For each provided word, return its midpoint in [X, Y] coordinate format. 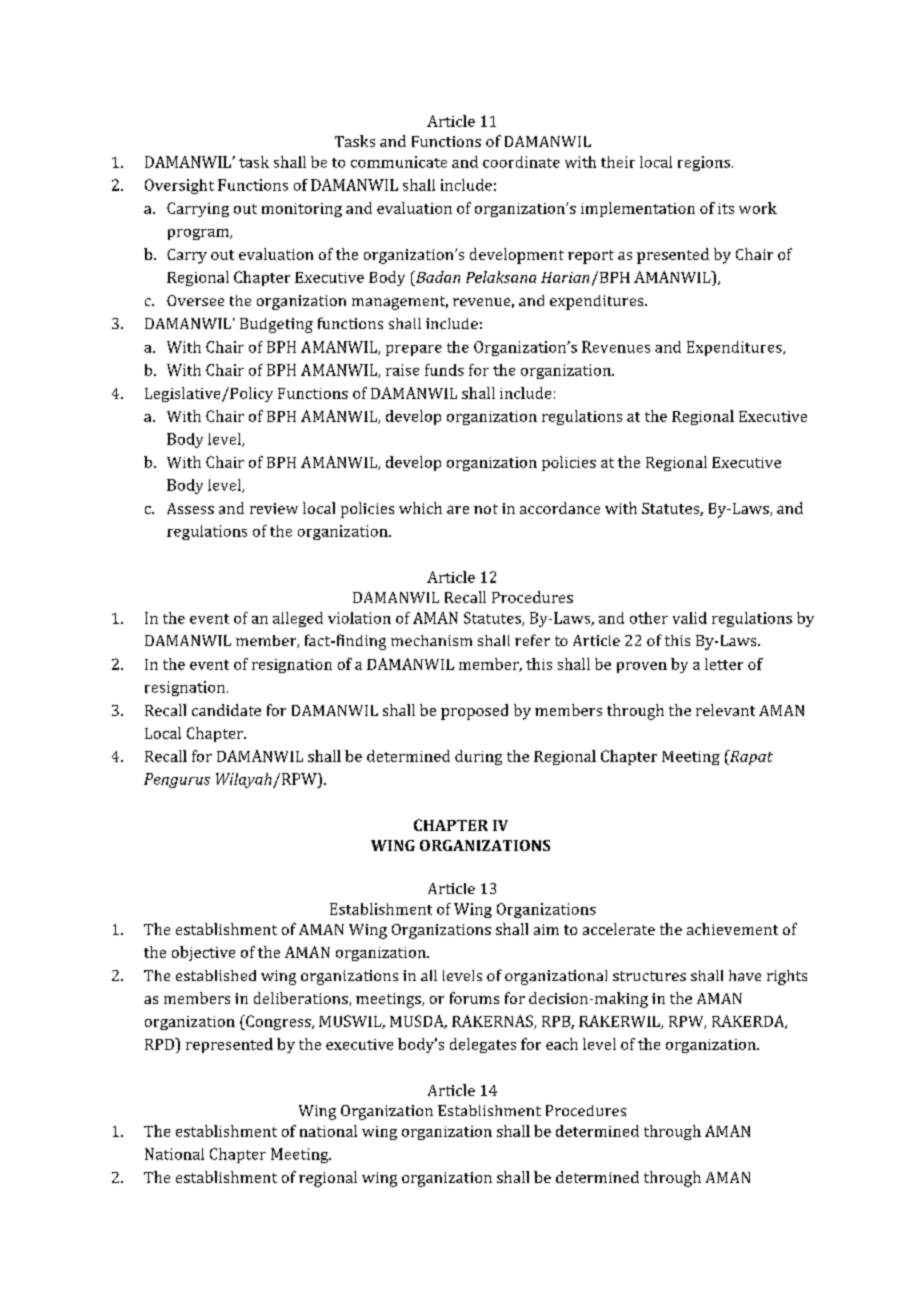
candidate [226, 710]
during [478, 757]
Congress [278, 1022]
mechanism [431, 640]
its [726, 208]
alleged [298, 619]
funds [444, 370]
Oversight [179, 186]
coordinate [521, 162]
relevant [725, 710]
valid [690, 618]
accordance [560, 508]
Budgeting [276, 325]
